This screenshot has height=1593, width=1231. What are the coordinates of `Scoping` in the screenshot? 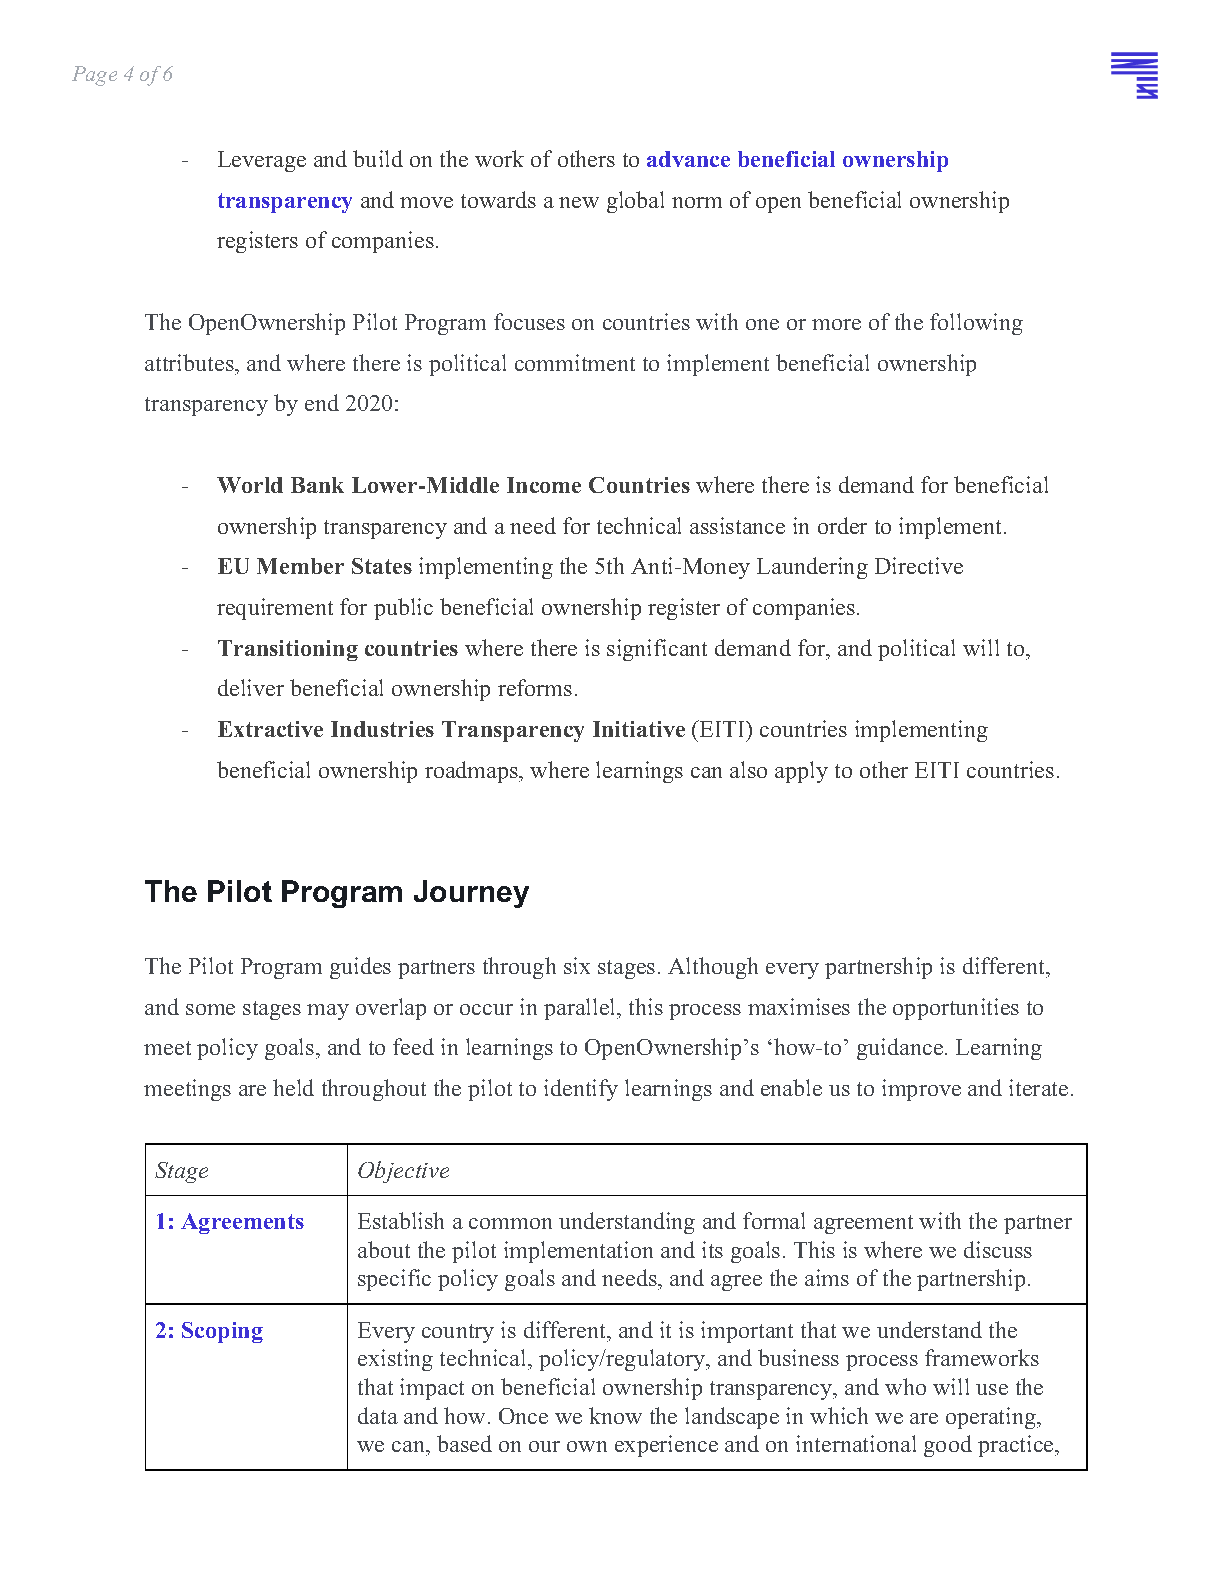 It's located at (222, 1332).
